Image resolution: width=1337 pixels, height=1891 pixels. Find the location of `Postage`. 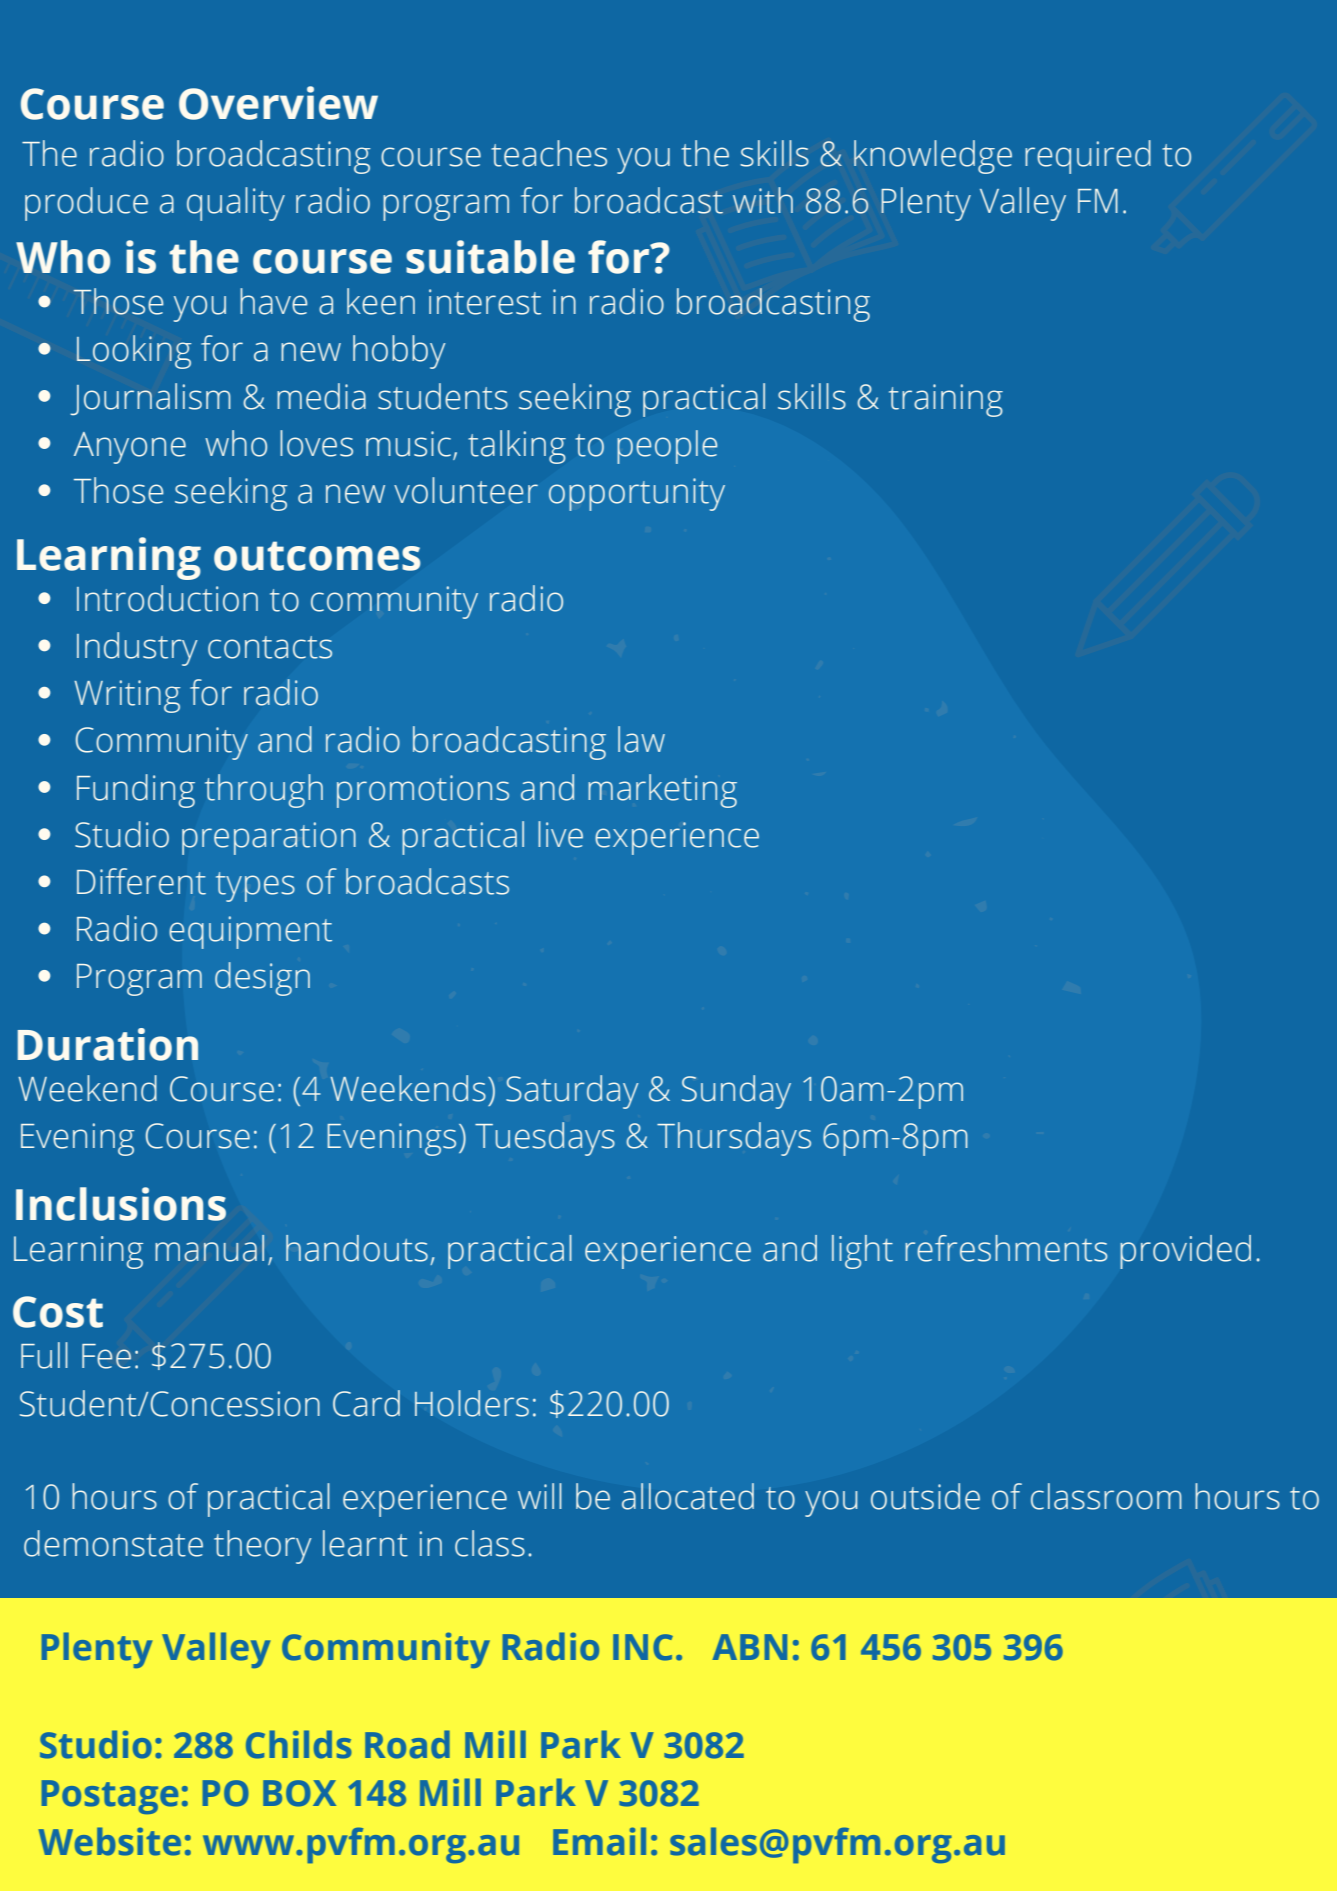

Postage is located at coordinates (110, 1797).
